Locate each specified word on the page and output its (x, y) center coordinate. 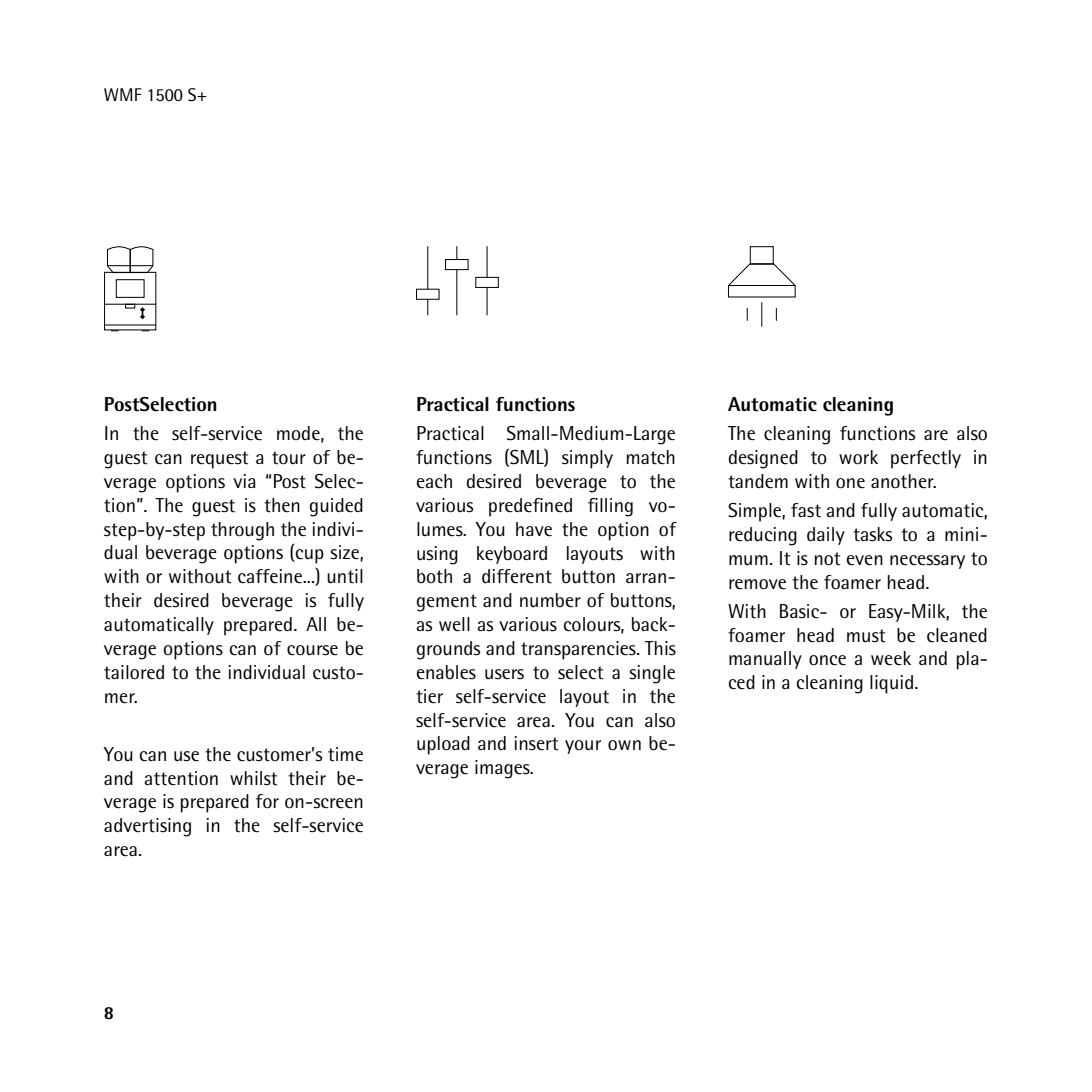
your (583, 747)
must (866, 636)
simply (587, 459)
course (312, 650)
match (651, 457)
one (850, 483)
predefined (530, 507)
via (244, 481)
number (550, 600)
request (219, 460)
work (858, 457)
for (267, 801)
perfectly (926, 459)
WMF (123, 94)
